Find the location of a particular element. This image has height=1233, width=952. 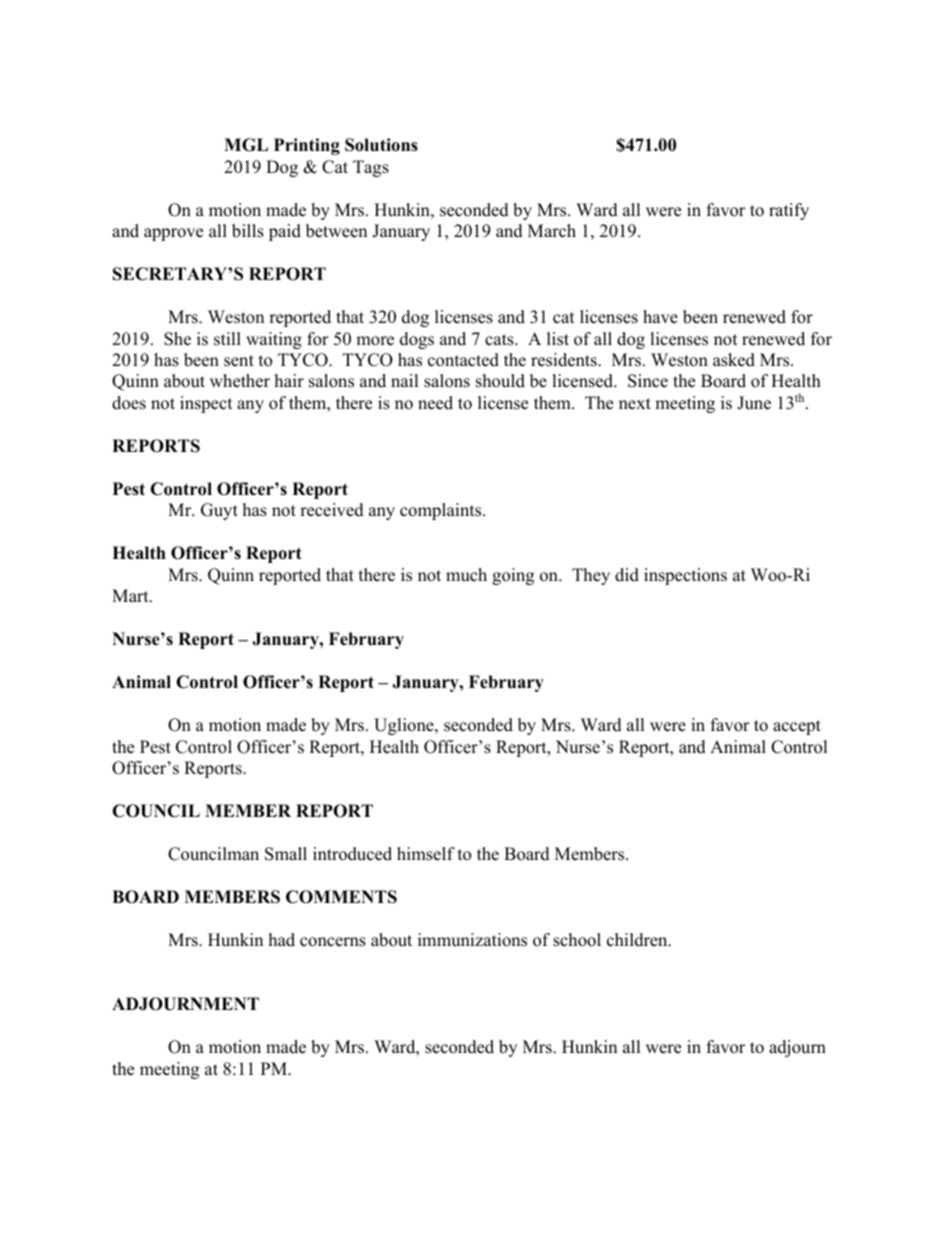

whether is located at coordinates (240, 381).
